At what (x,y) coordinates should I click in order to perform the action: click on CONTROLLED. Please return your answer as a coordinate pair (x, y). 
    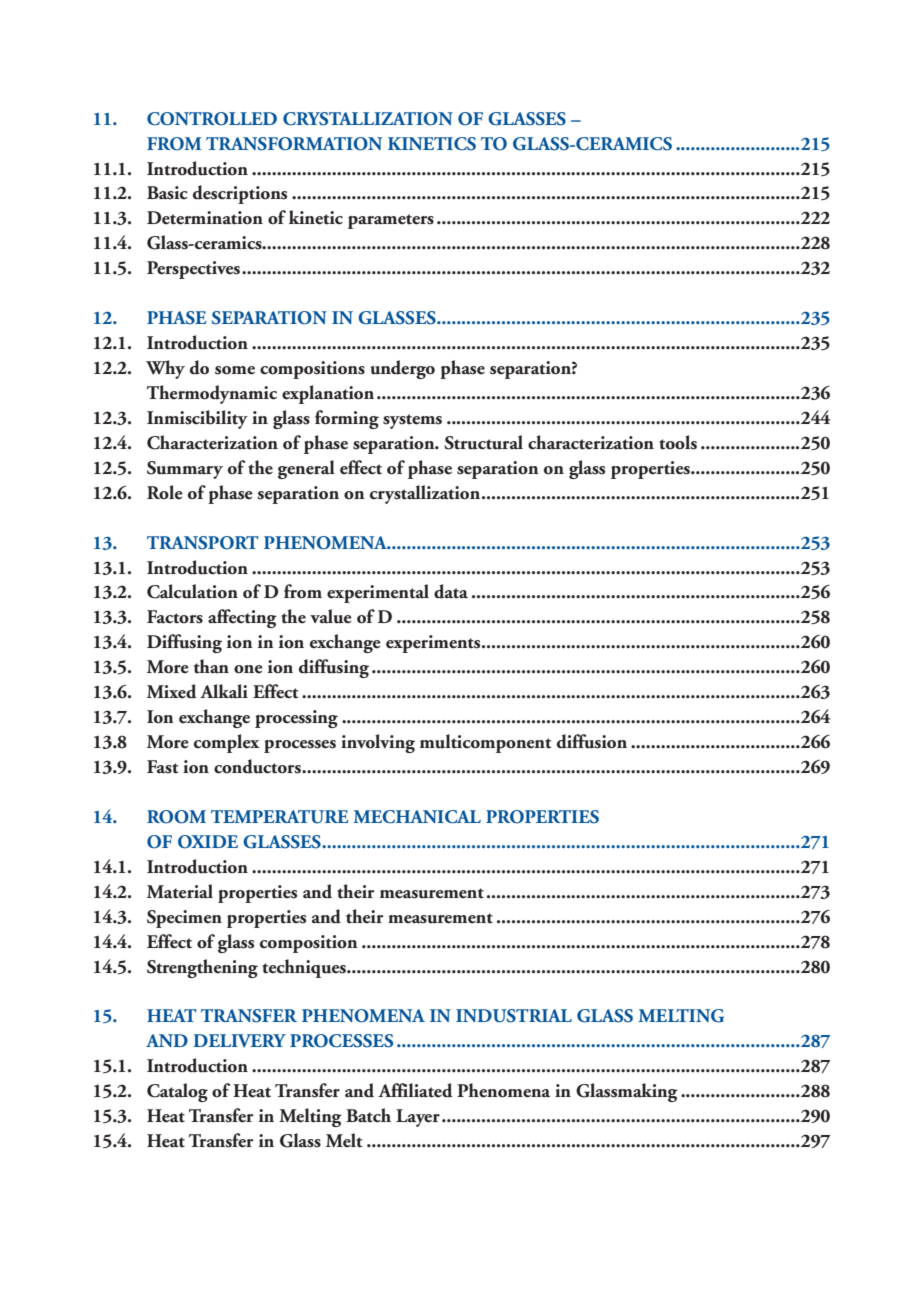
    Looking at the image, I should click on (212, 119).
